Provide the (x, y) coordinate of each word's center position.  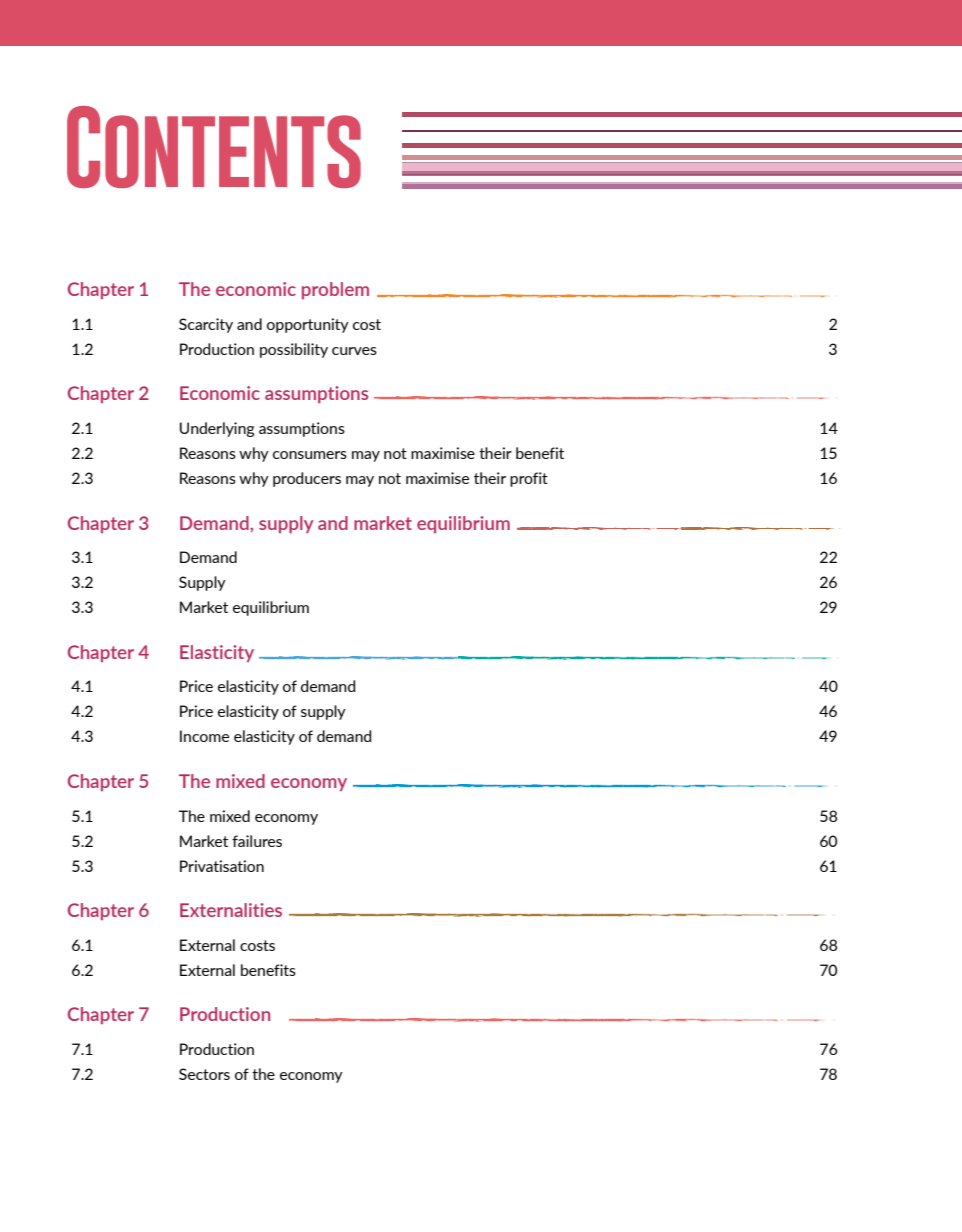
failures (257, 841)
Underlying (217, 429)
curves (354, 351)
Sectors (204, 1074)
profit (529, 479)
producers (307, 479)
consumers (310, 455)
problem (335, 290)
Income (204, 736)
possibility (294, 350)
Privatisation (222, 866)
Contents (214, 147)
